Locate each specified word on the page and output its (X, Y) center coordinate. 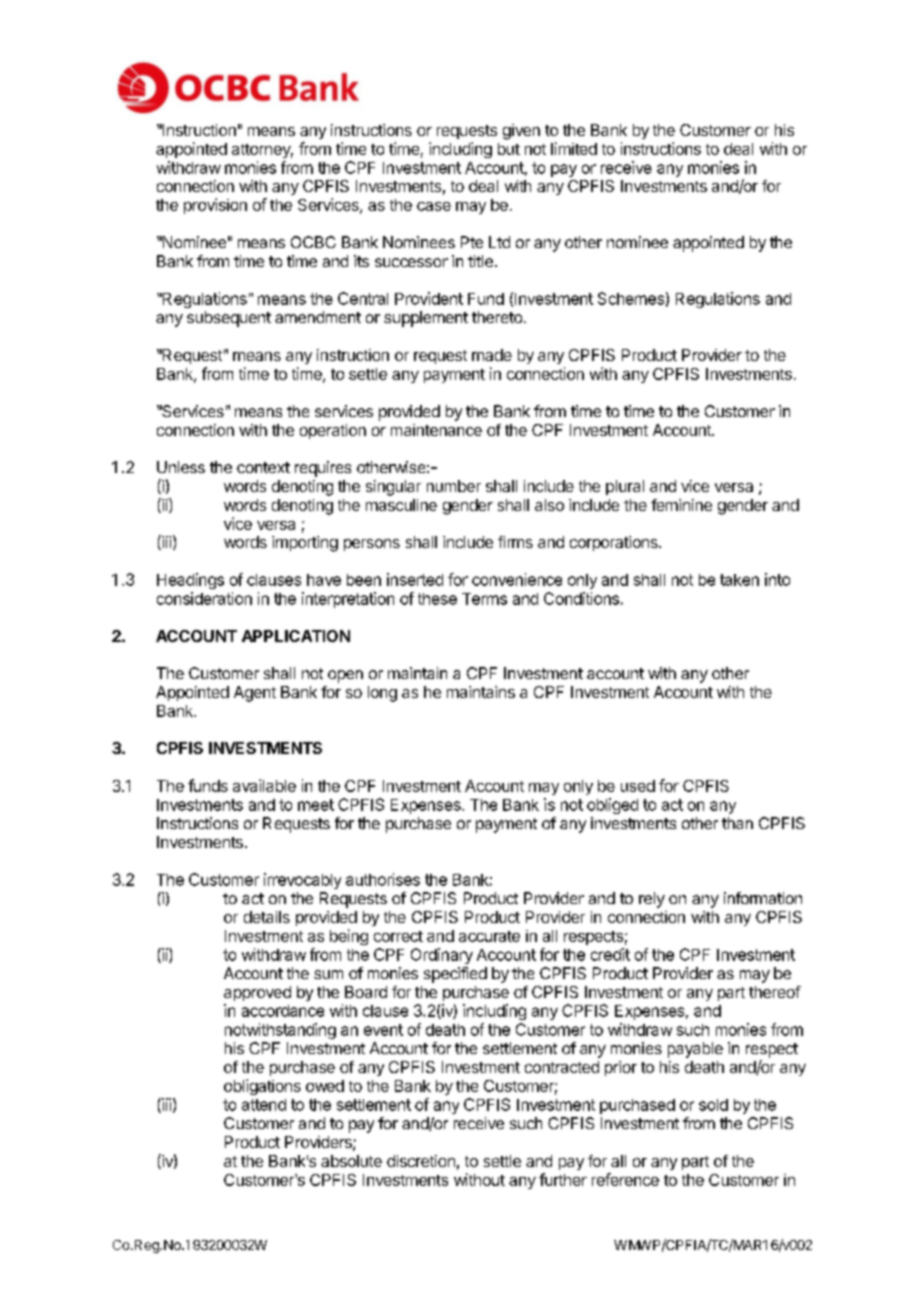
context (263, 467)
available (264, 785)
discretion (421, 1161)
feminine (681, 505)
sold (713, 1105)
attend (264, 1105)
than (737, 823)
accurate (489, 936)
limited (574, 148)
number (454, 486)
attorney (262, 151)
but (509, 149)
